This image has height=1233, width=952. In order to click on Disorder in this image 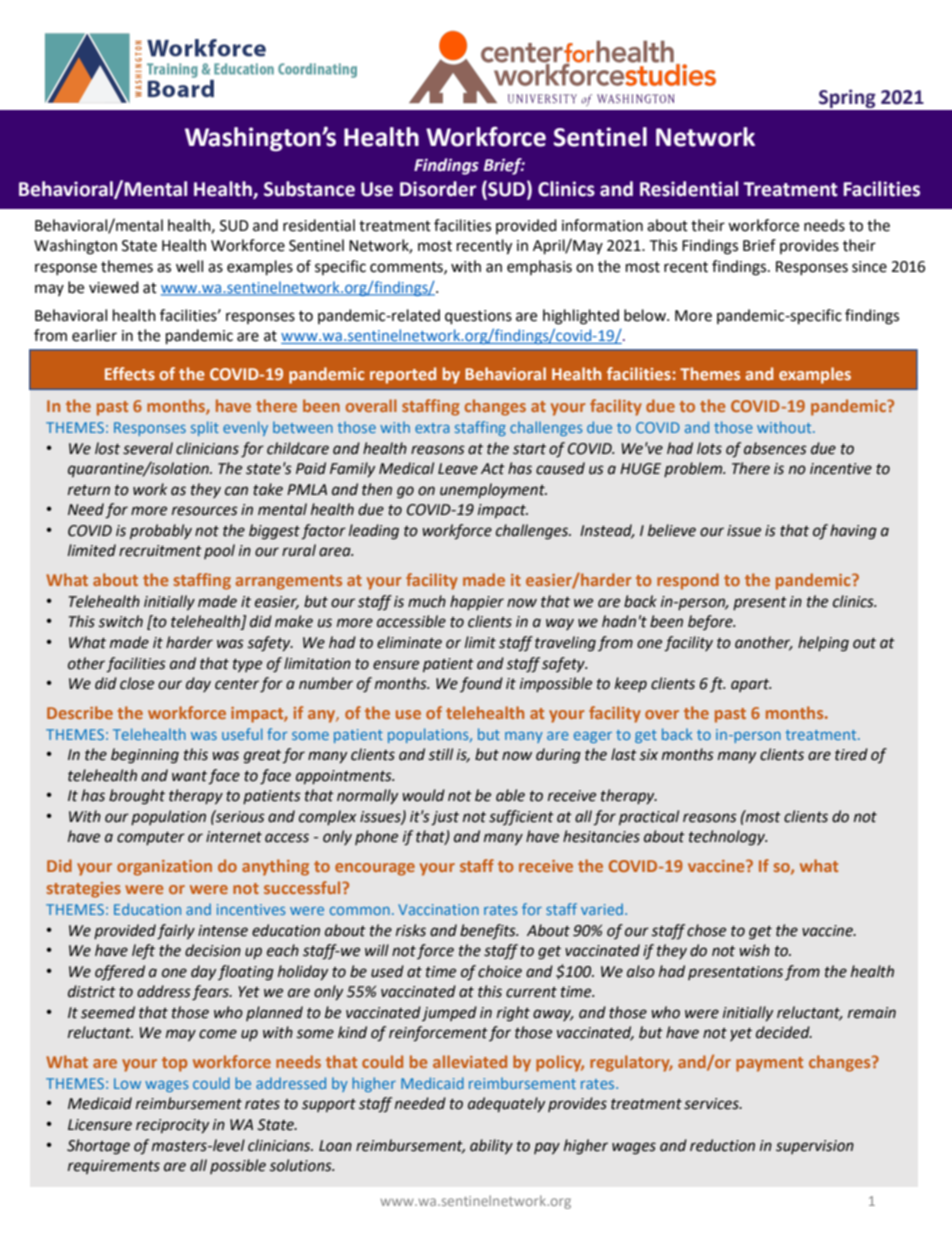, I will do `click(438, 189)`.
